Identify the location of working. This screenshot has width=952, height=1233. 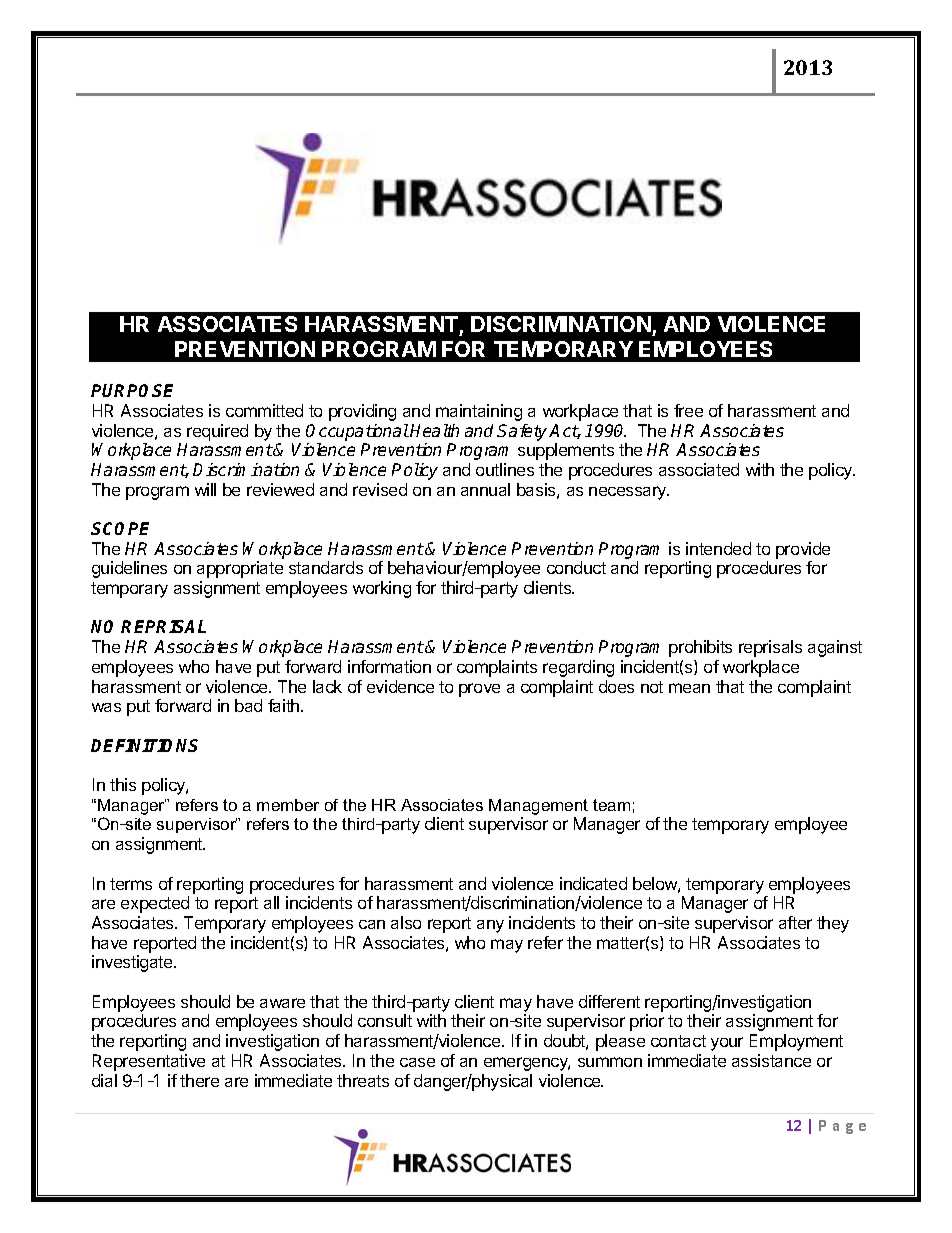
(382, 589).
